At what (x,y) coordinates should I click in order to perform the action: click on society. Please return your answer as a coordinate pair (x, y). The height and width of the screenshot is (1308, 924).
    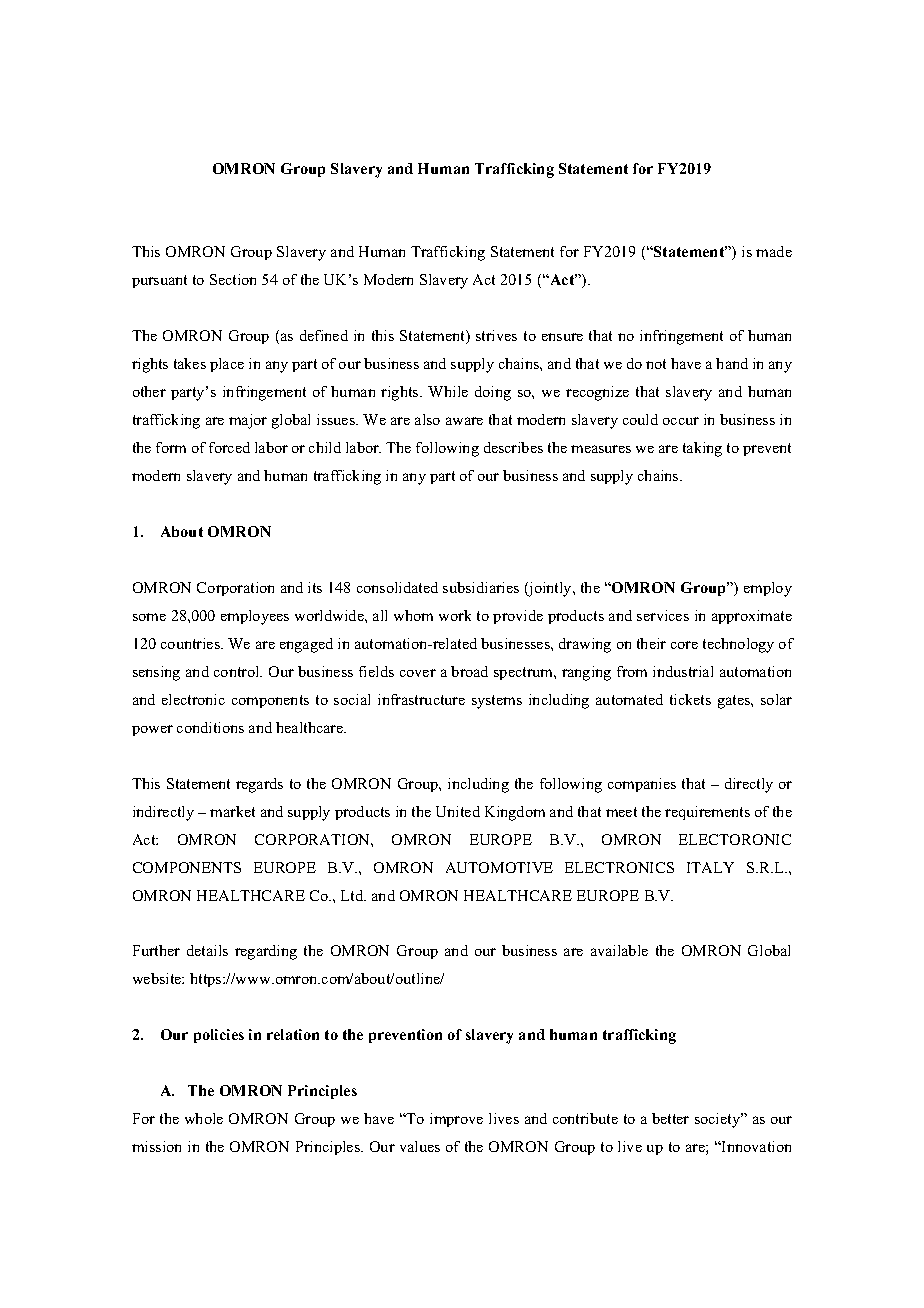
    Looking at the image, I should click on (719, 1120).
